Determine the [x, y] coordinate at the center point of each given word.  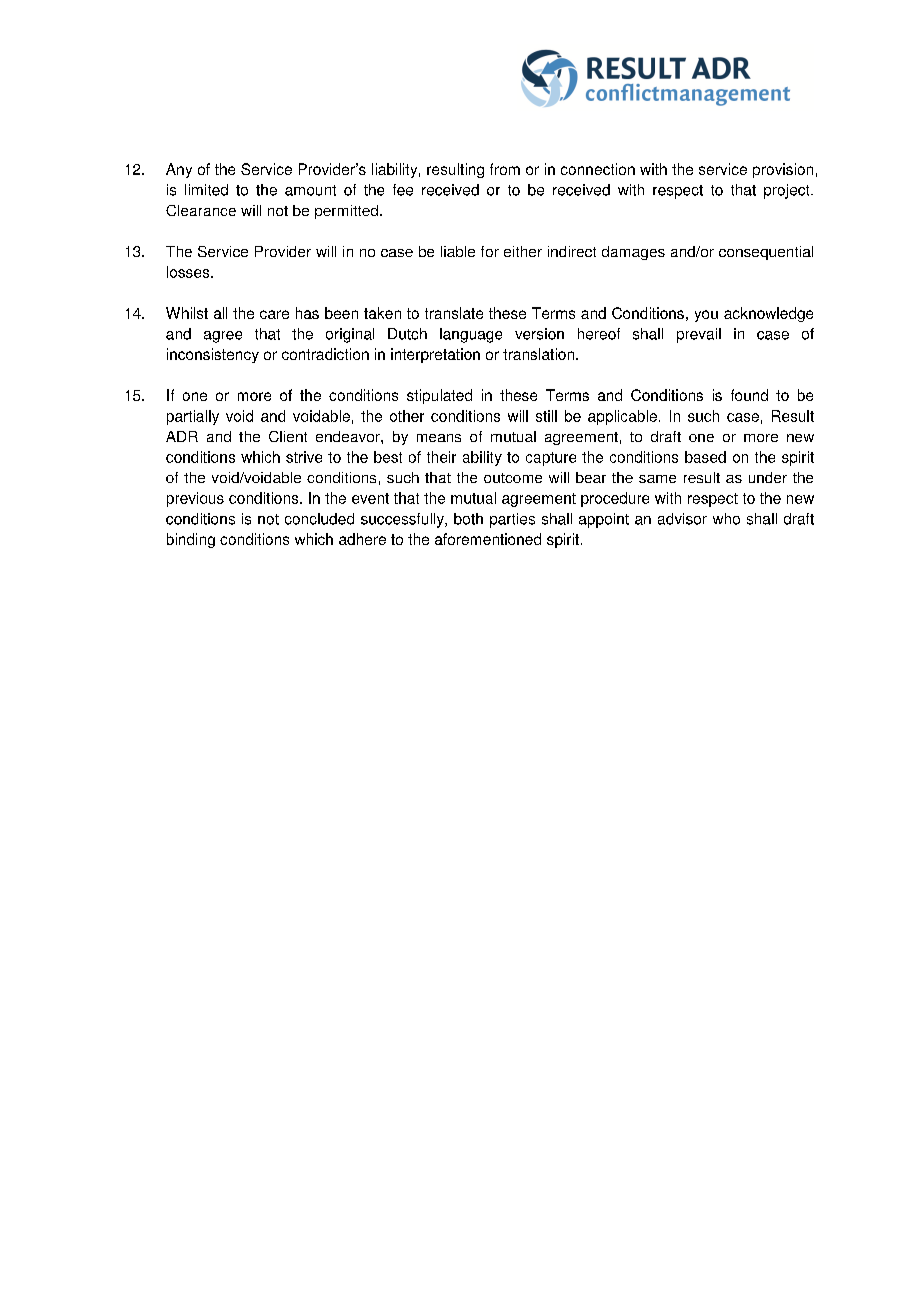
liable [458, 251]
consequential [766, 253]
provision [783, 170]
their [441, 457]
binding [191, 540]
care [274, 314]
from [505, 169]
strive [304, 457]
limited [206, 190]
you [706, 316]
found [749, 395]
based [705, 457]
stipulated [439, 396]
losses [189, 272]
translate [454, 313]
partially [193, 417]
